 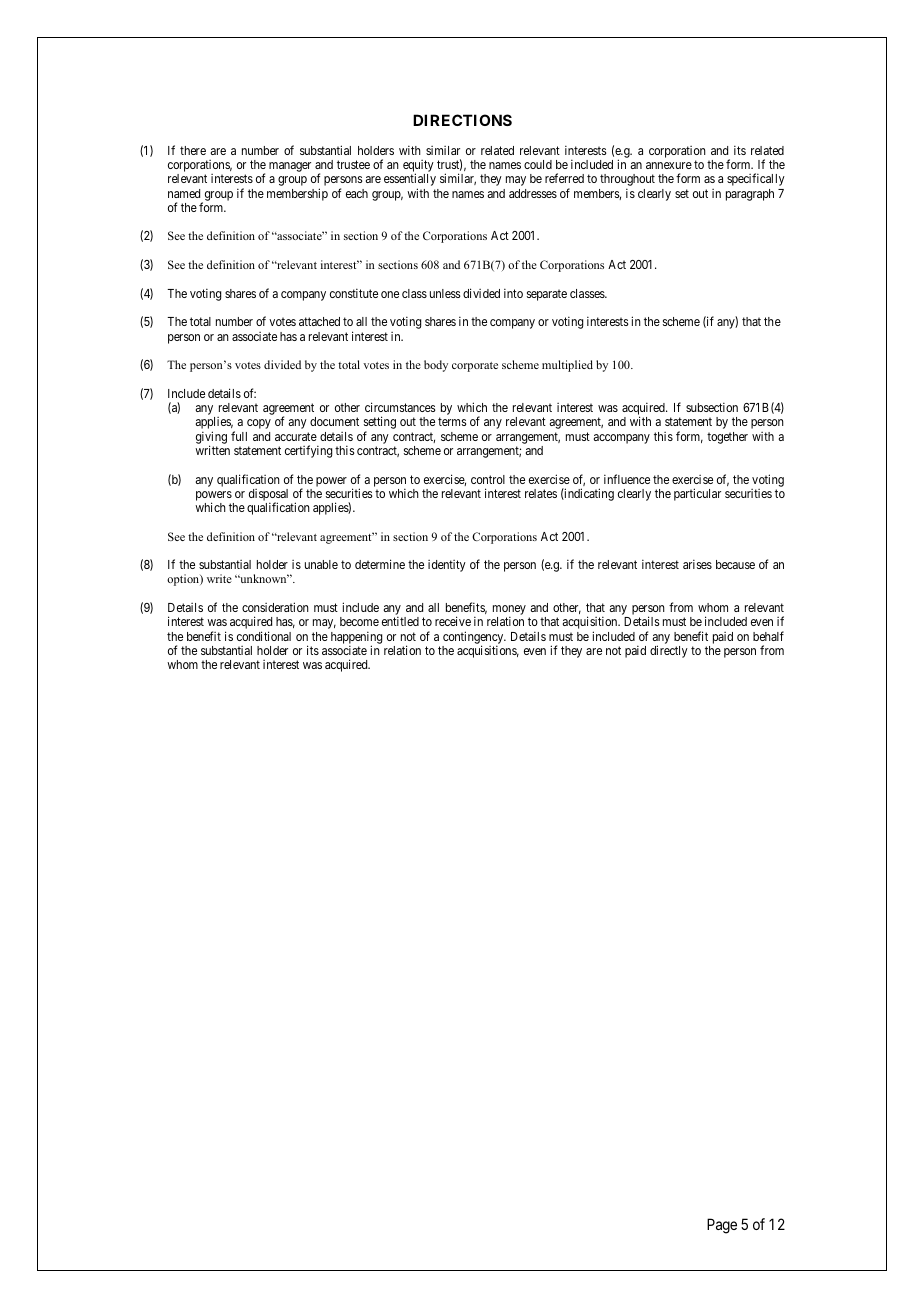 What do you see at coordinates (474, 638) in the page?
I see `contingency` at bounding box center [474, 638].
